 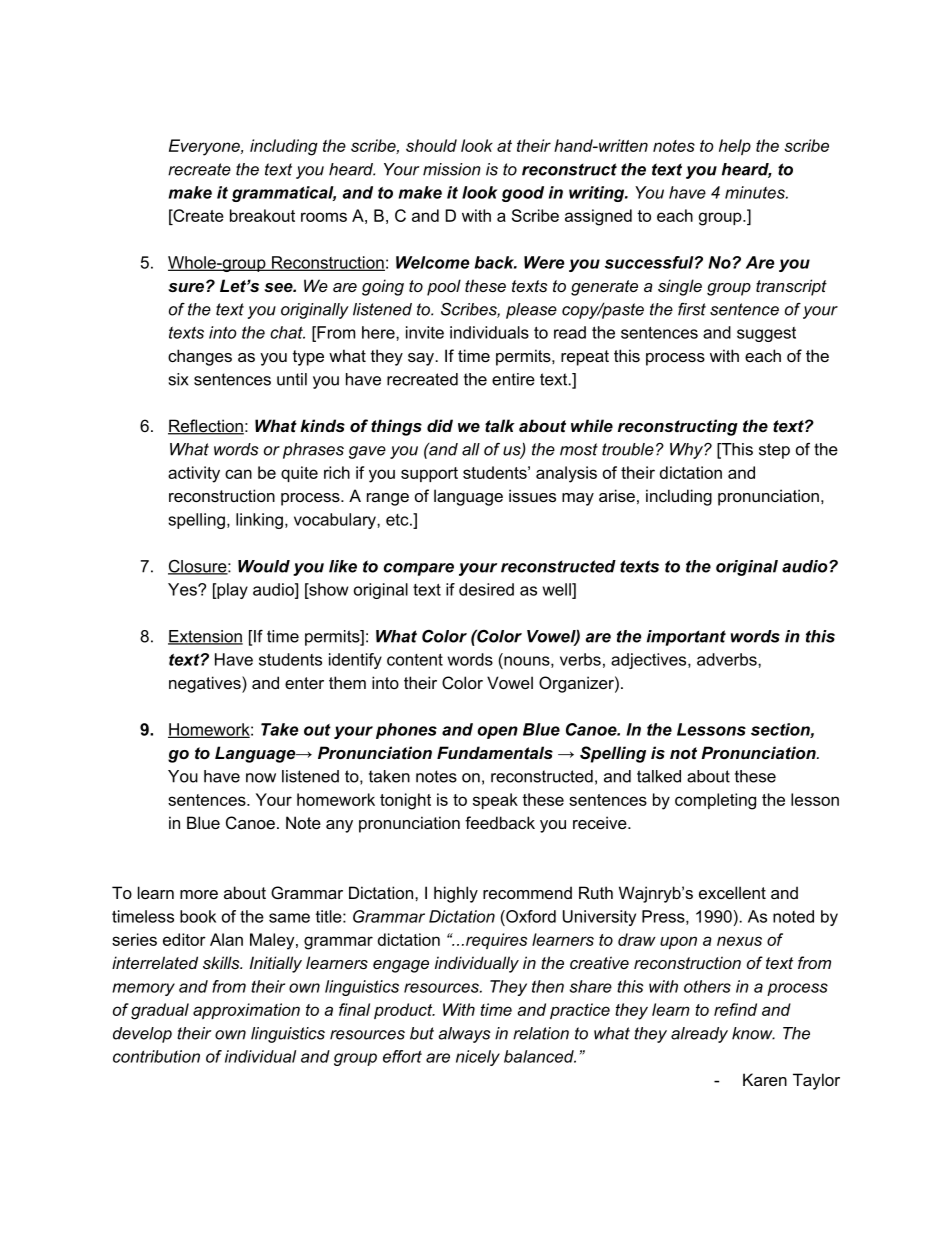 What do you see at coordinates (206, 684) in the screenshot?
I see `negatives` at bounding box center [206, 684].
